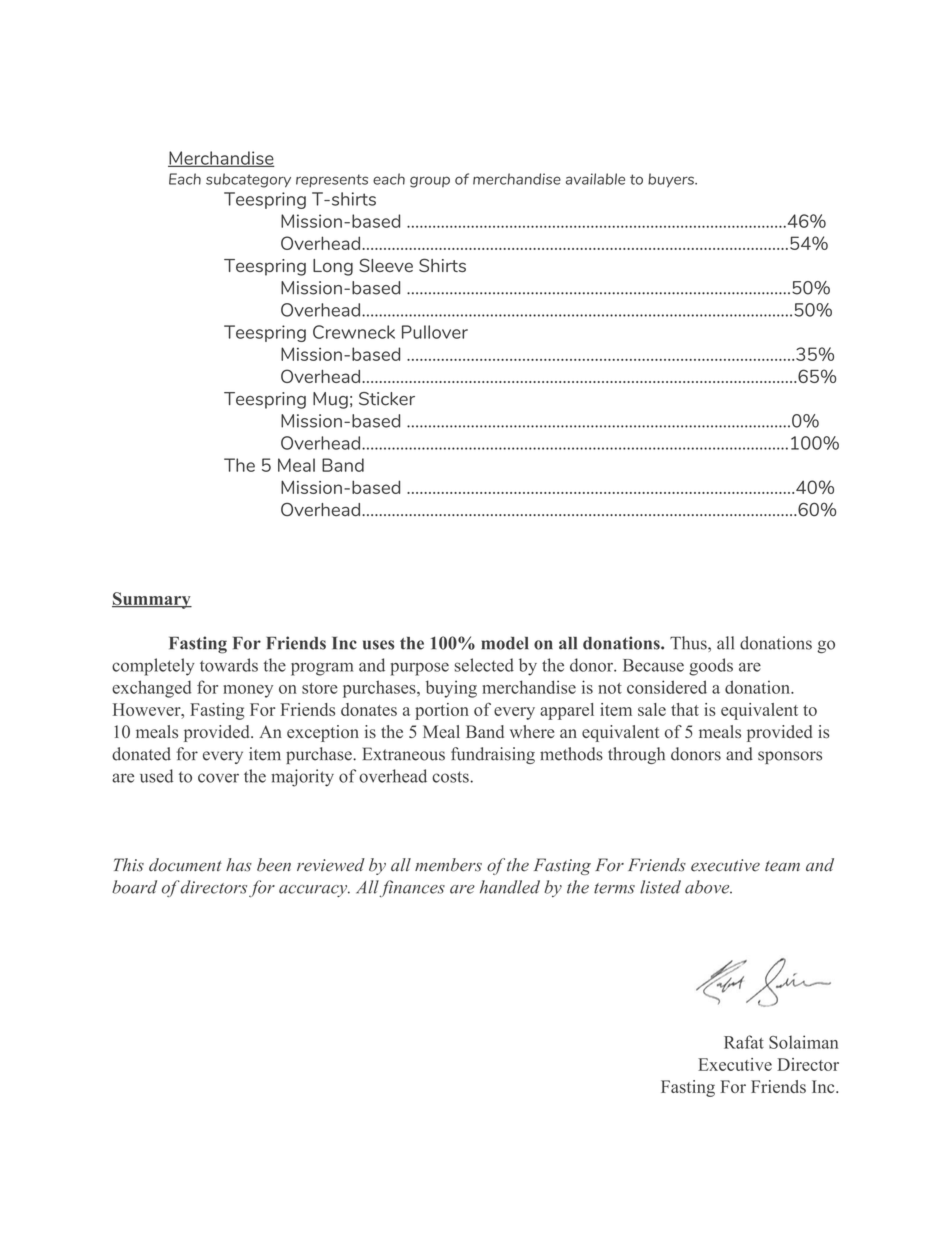  Describe the element at coordinates (185, 865) in the page. I see `document` at that location.
